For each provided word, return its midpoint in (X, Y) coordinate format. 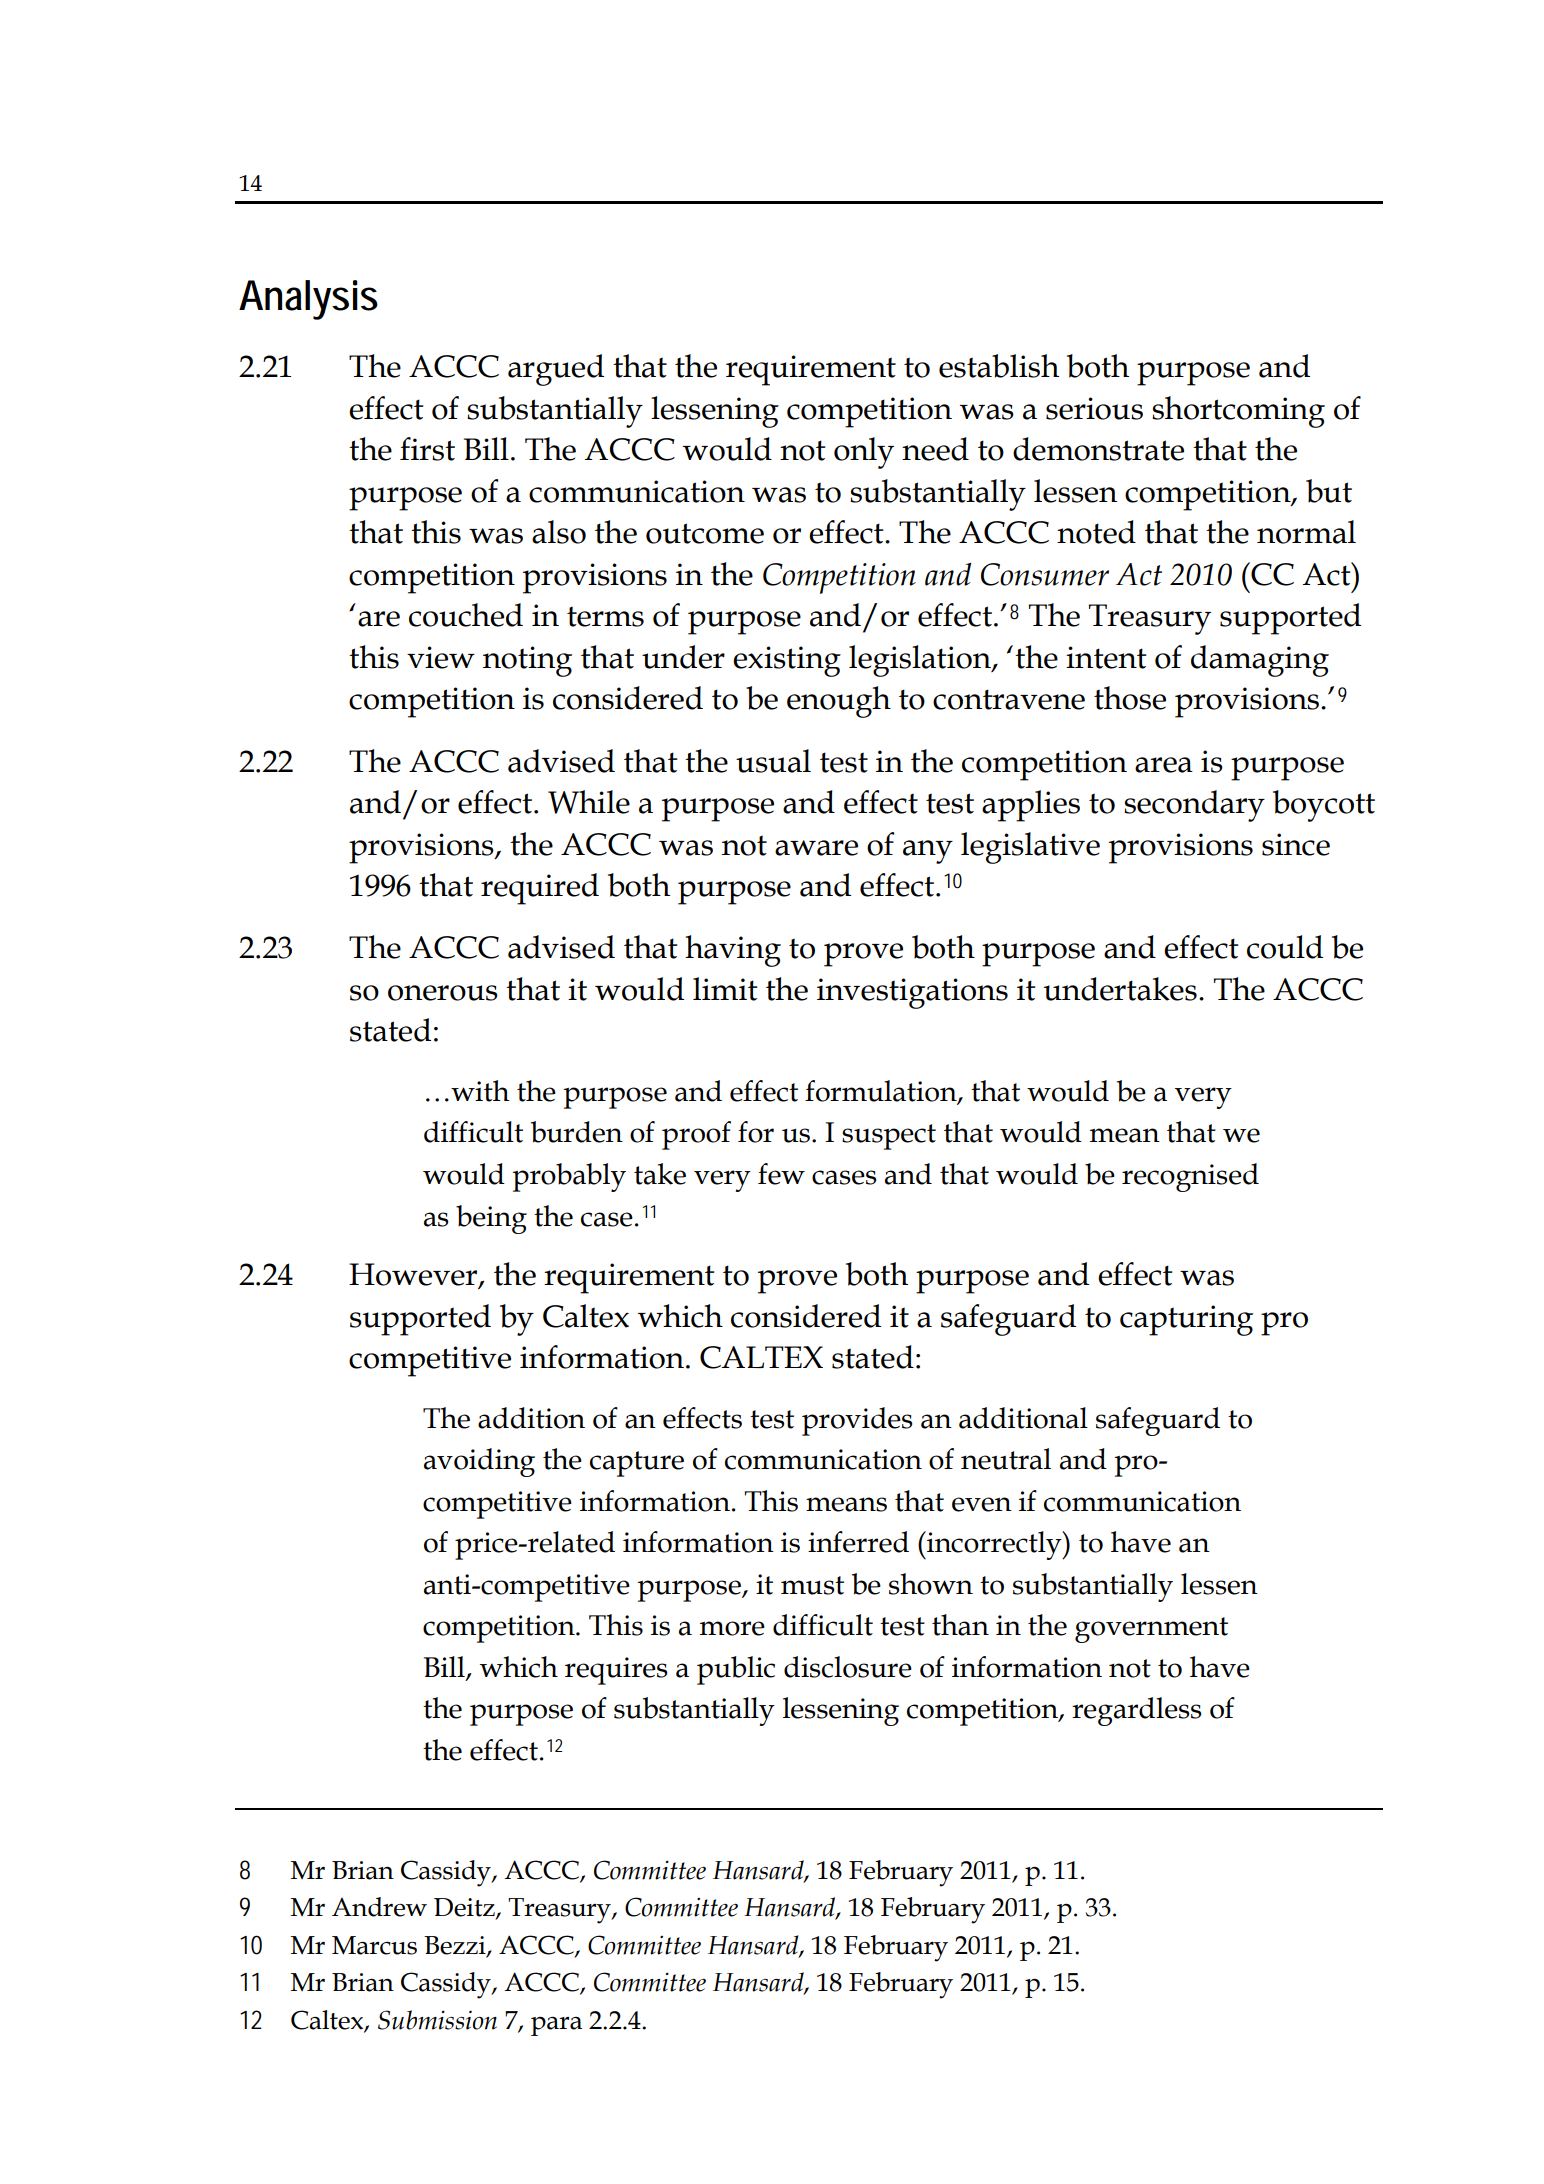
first (427, 449)
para (556, 2026)
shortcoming (1238, 412)
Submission (437, 2020)
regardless (1137, 1711)
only (864, 453)
